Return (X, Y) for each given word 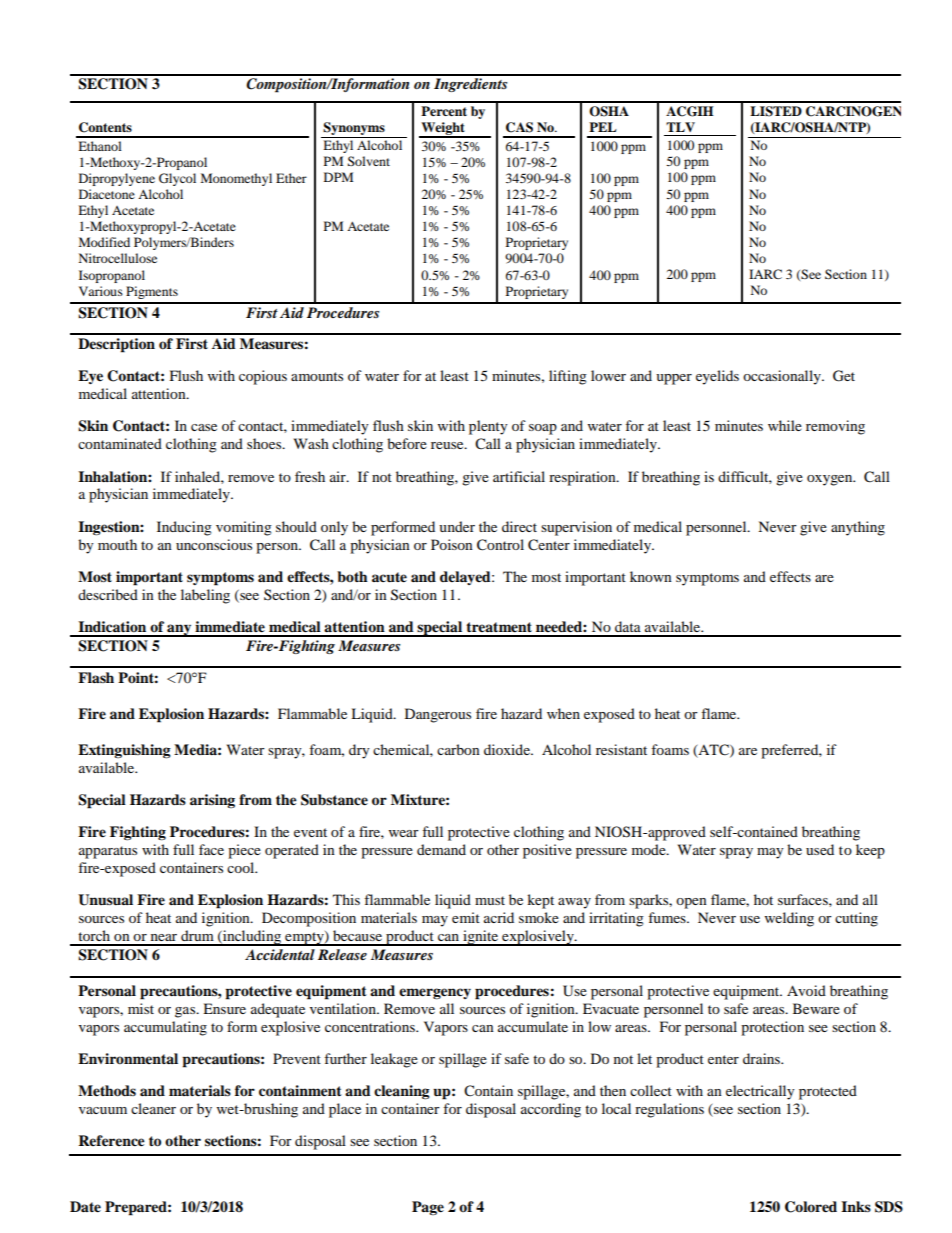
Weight (443, 129)
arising (212, 801)
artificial (519, 476)
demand (441, 849)
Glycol (177, 179)
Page (428, 1208)
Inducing (184, 528)
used (820, 849)
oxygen (831, 480)
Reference (111, 1141)
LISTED (776, 111)
